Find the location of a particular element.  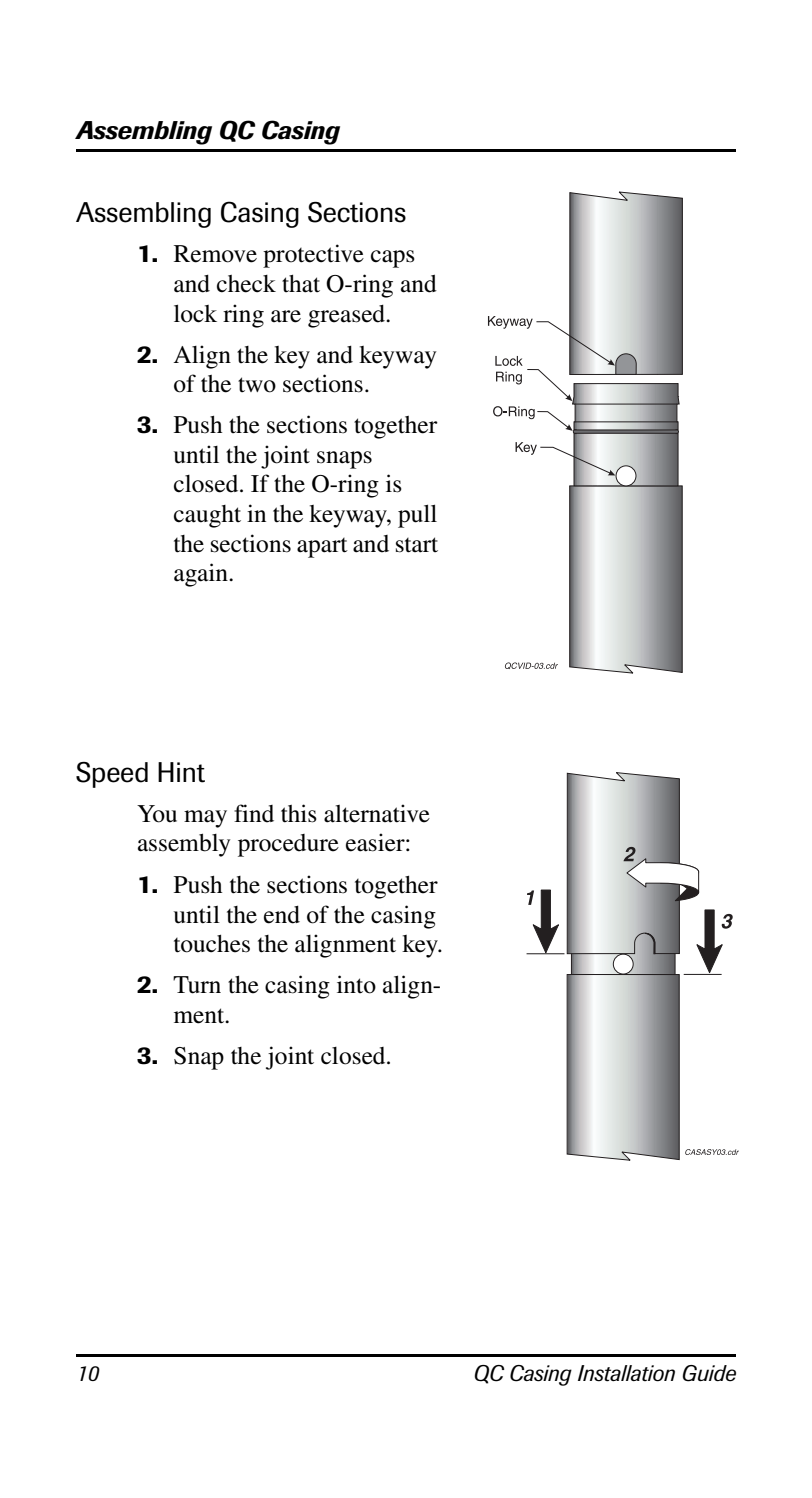

touches is located at coordinates (212, 944).
